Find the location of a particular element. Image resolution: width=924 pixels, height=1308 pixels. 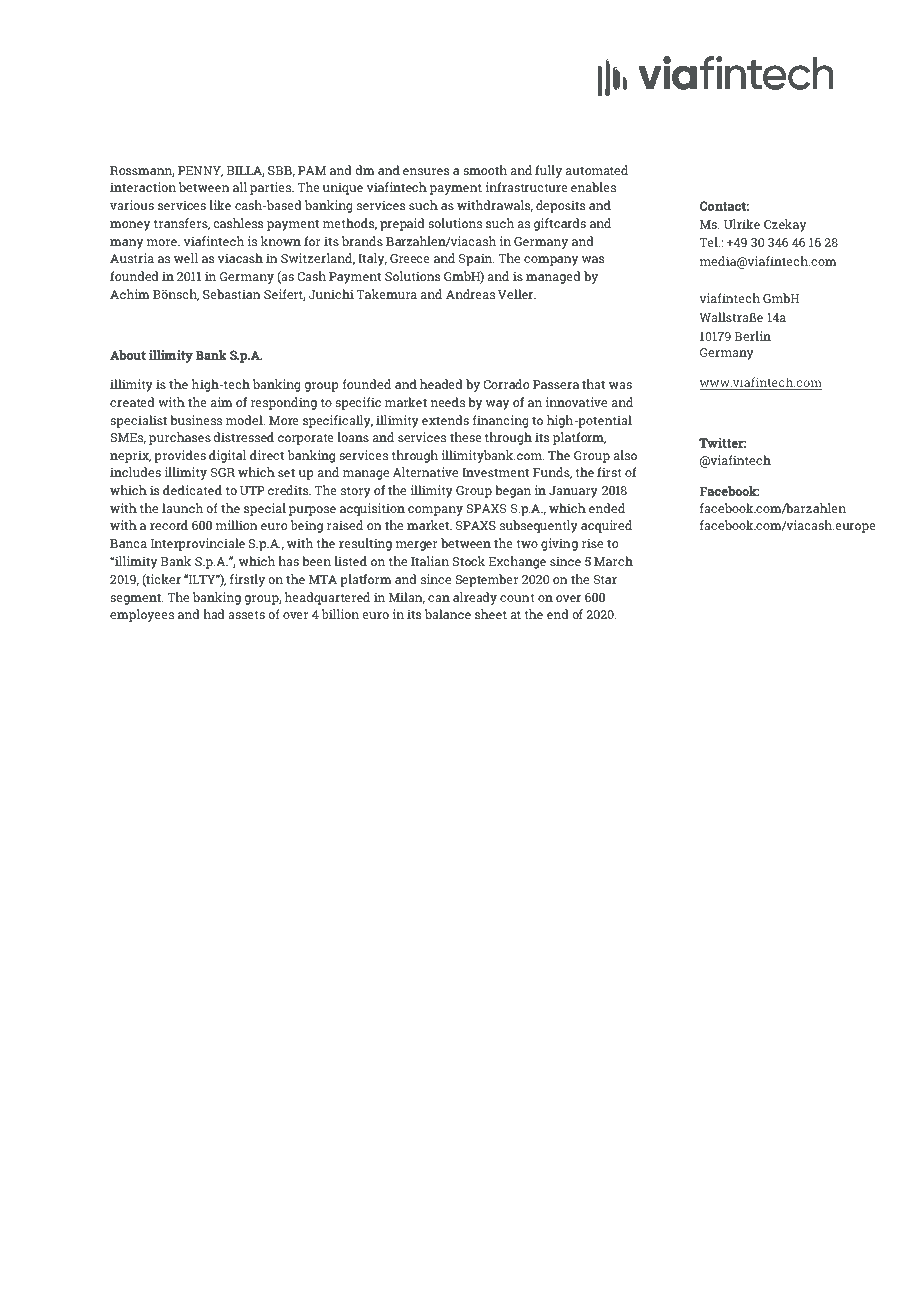

headed is located at coordinates (441, 384).
